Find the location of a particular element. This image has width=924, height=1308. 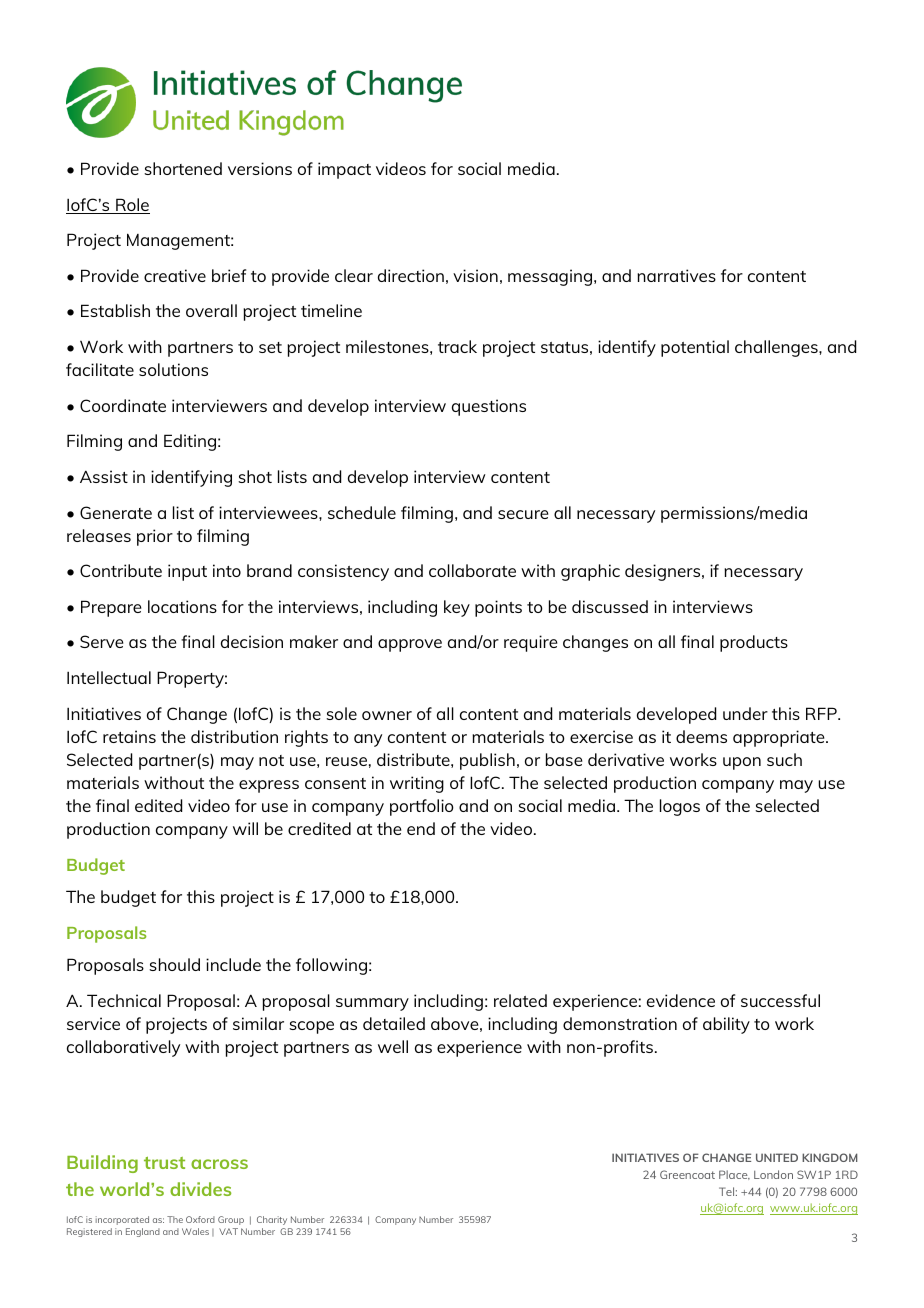

related is located at coordinates (520, 1000).
